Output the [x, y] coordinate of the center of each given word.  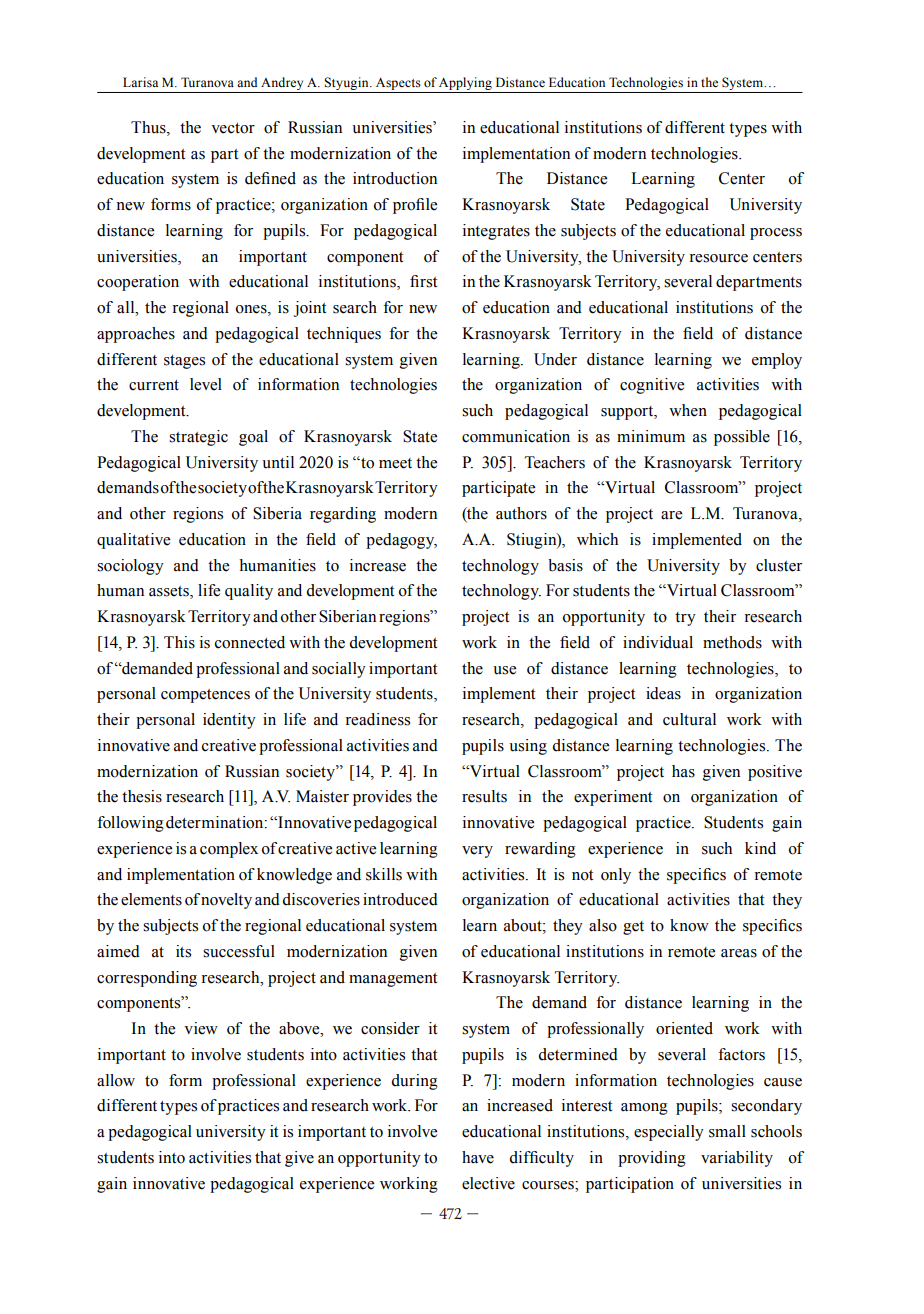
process [776, 234]
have [478, 1157]
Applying [466, 85]
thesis [142, 796]
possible [742, 438]
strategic [198, 438]
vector [233, 128]
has [683, 771]
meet [395, 463]
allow [116, 1080]
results [484, 796]
